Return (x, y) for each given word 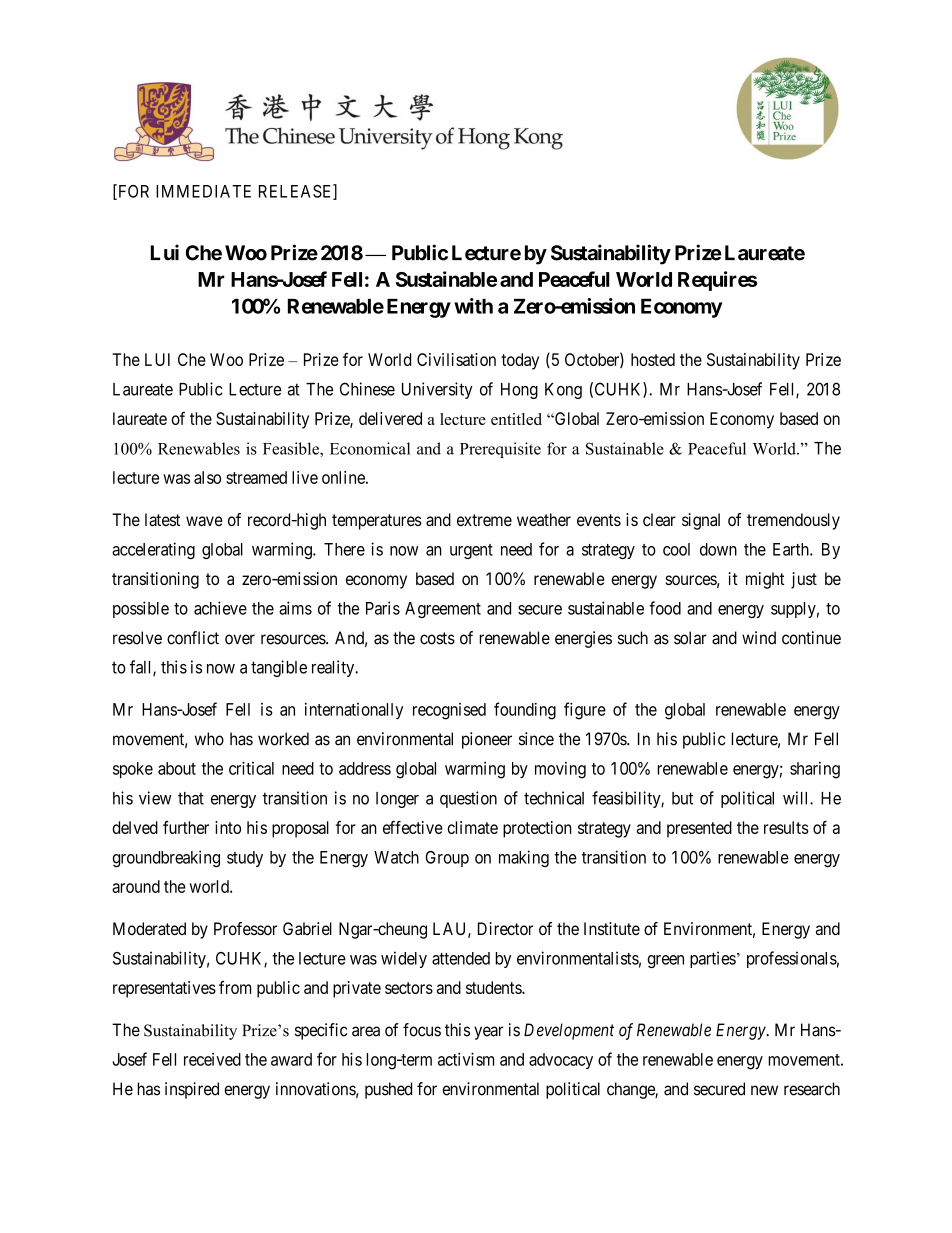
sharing (815, 770)
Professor (245, 928)
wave (204, 521)
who (209, 739)
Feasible (292, 448)
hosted (653, 359)
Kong (563, 391)
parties (713, 959)
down (718, 549)
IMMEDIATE (203, 191)
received (212, 1059)
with (473, 306)
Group (447, 859)
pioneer (487, 740)
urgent (471, 551)
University (437, 390)
